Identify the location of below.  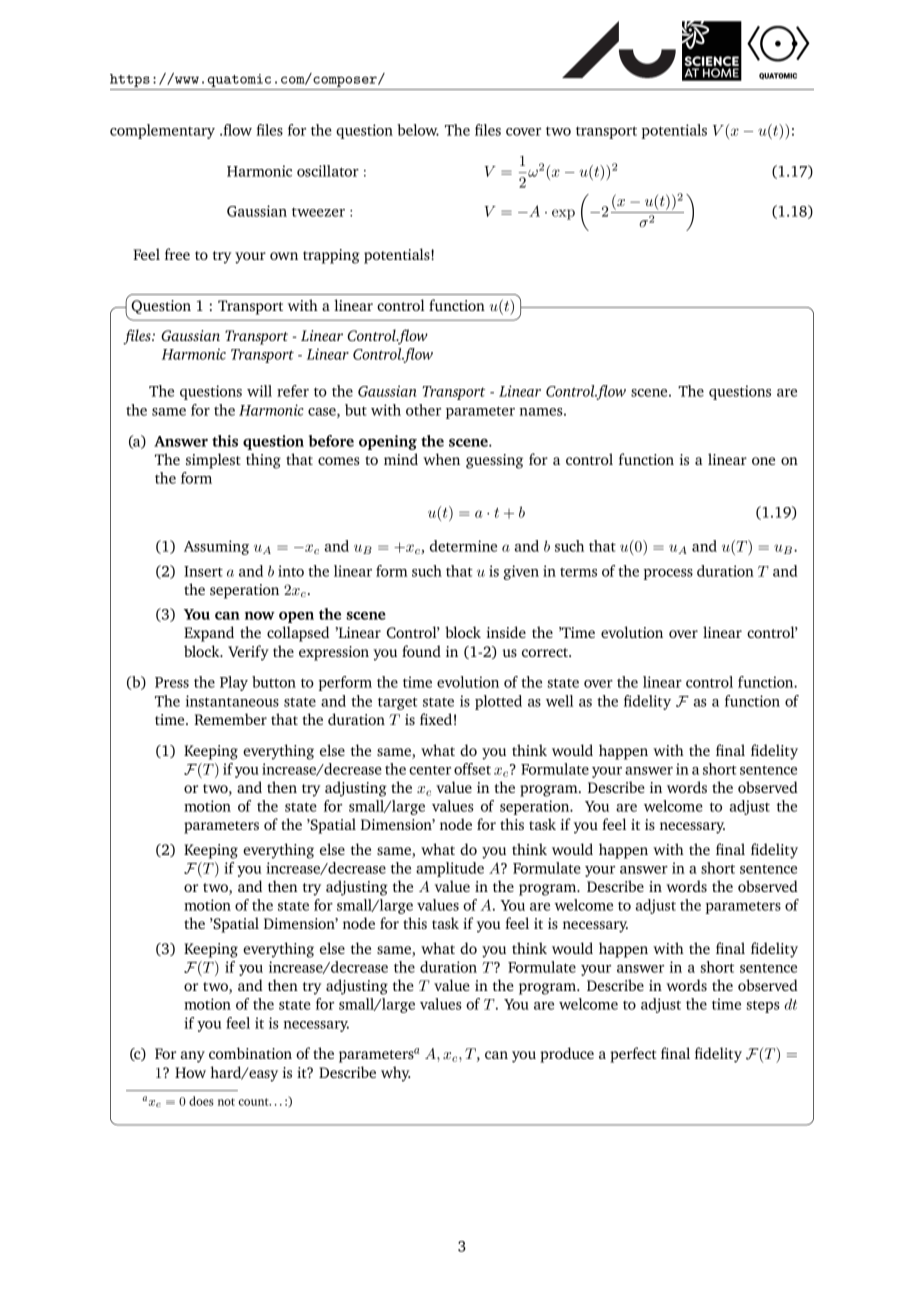
(418, 130).
